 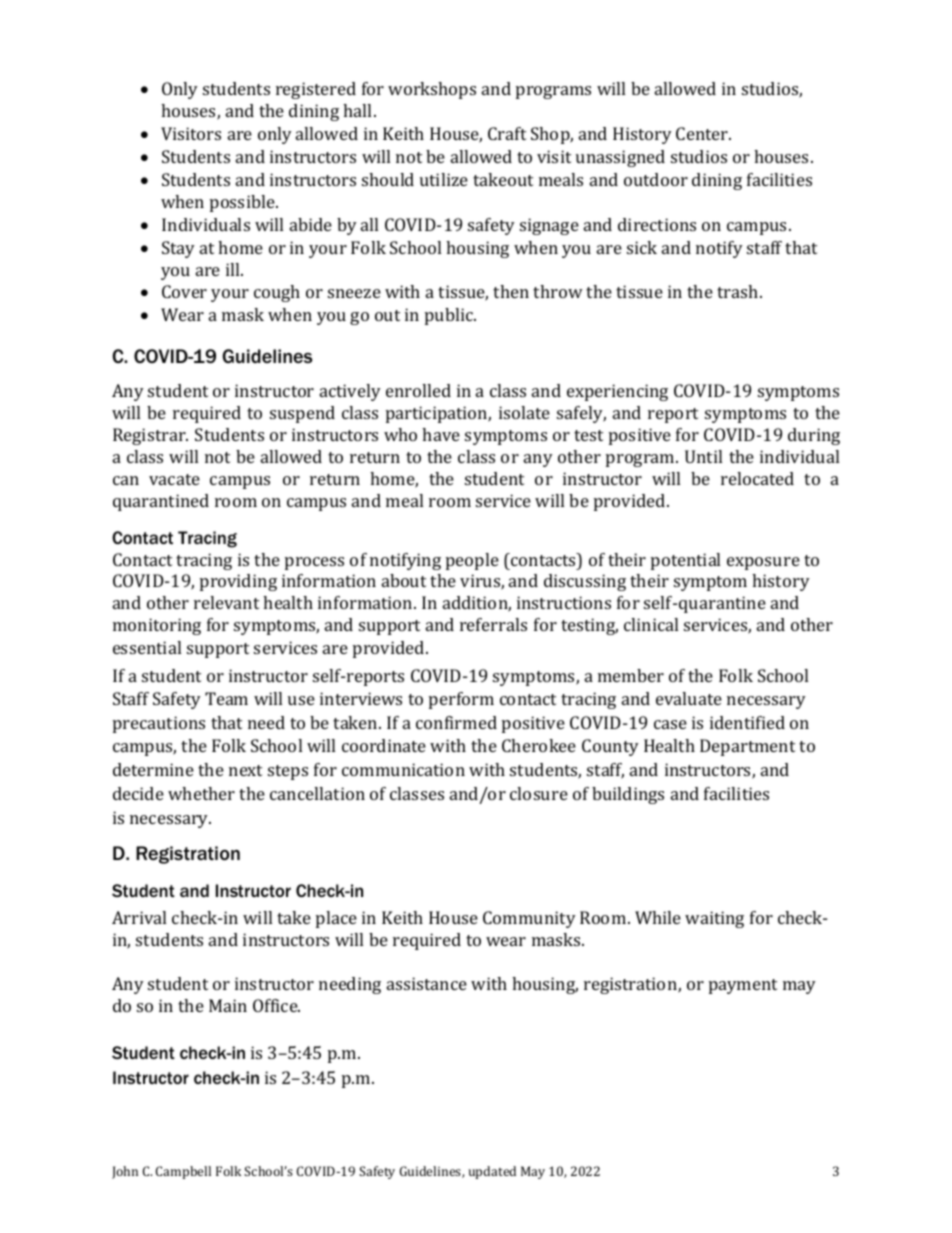 I want to click on Campbell, so click(x=183, y=1172).
